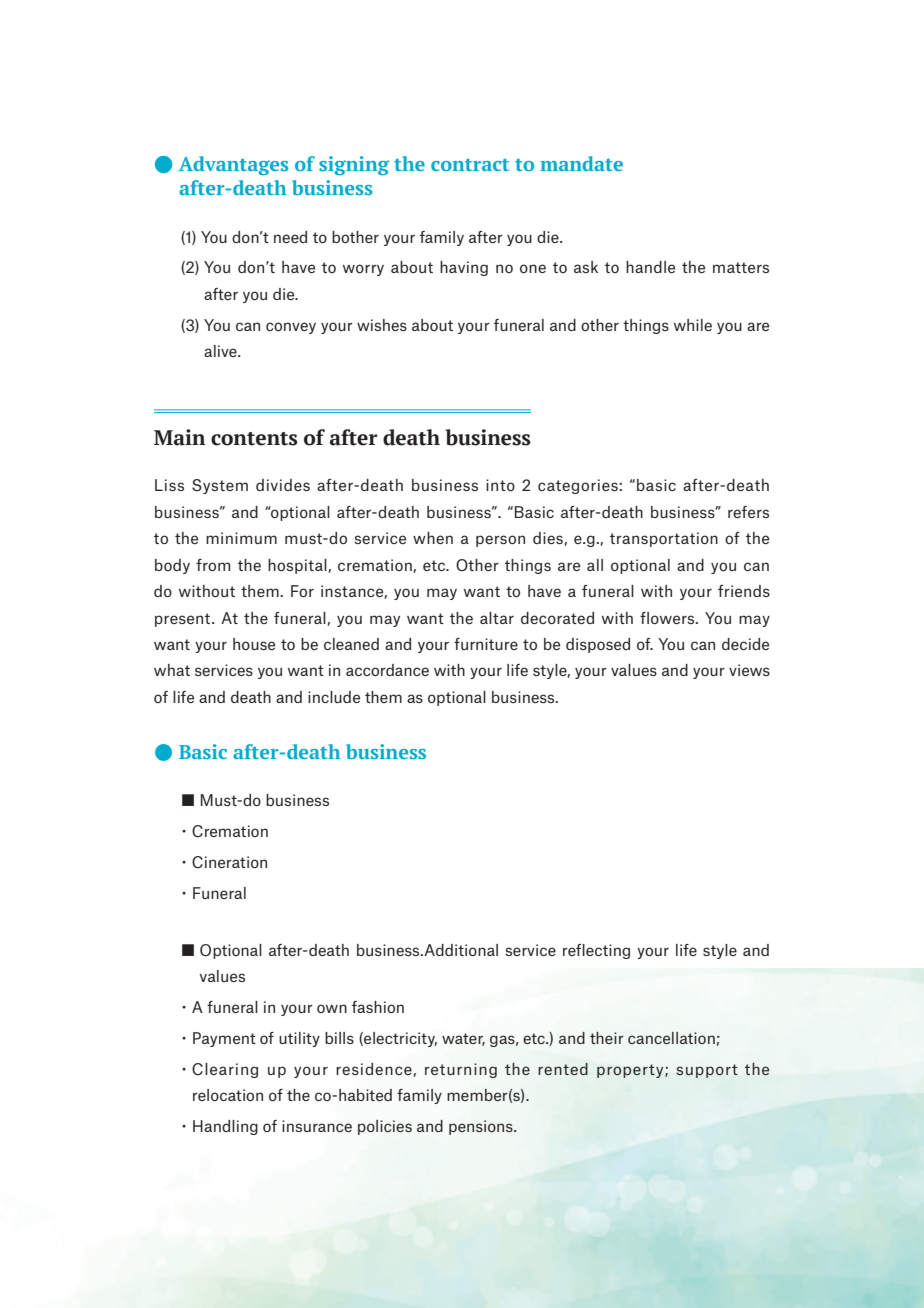 The height and width of the document is (1308, 924). Describe the element at coordinates (254, 439) in the document. I see `contents` at that location.
